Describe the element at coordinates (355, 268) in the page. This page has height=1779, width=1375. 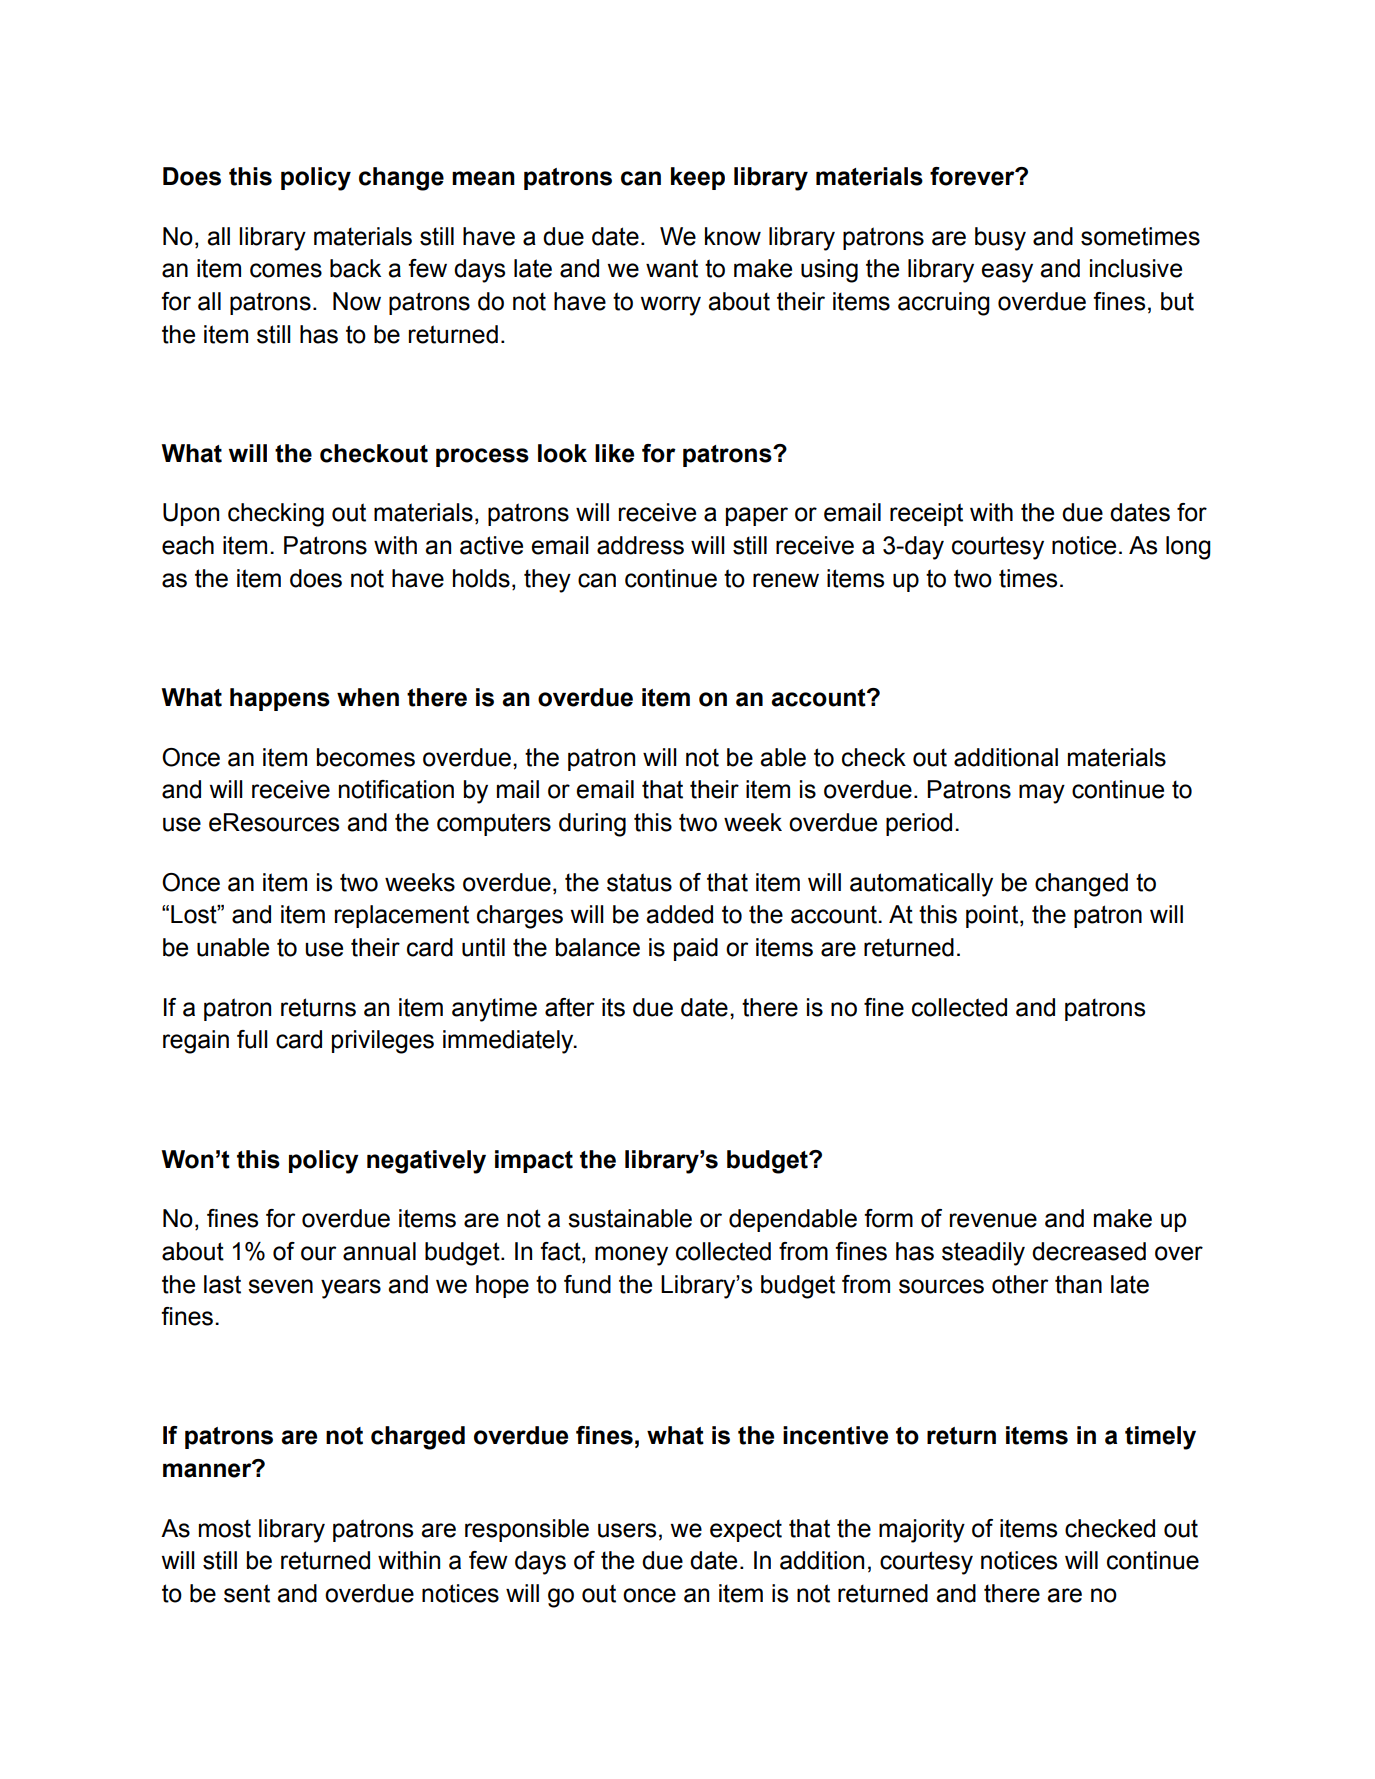
I see `back` at that location.
